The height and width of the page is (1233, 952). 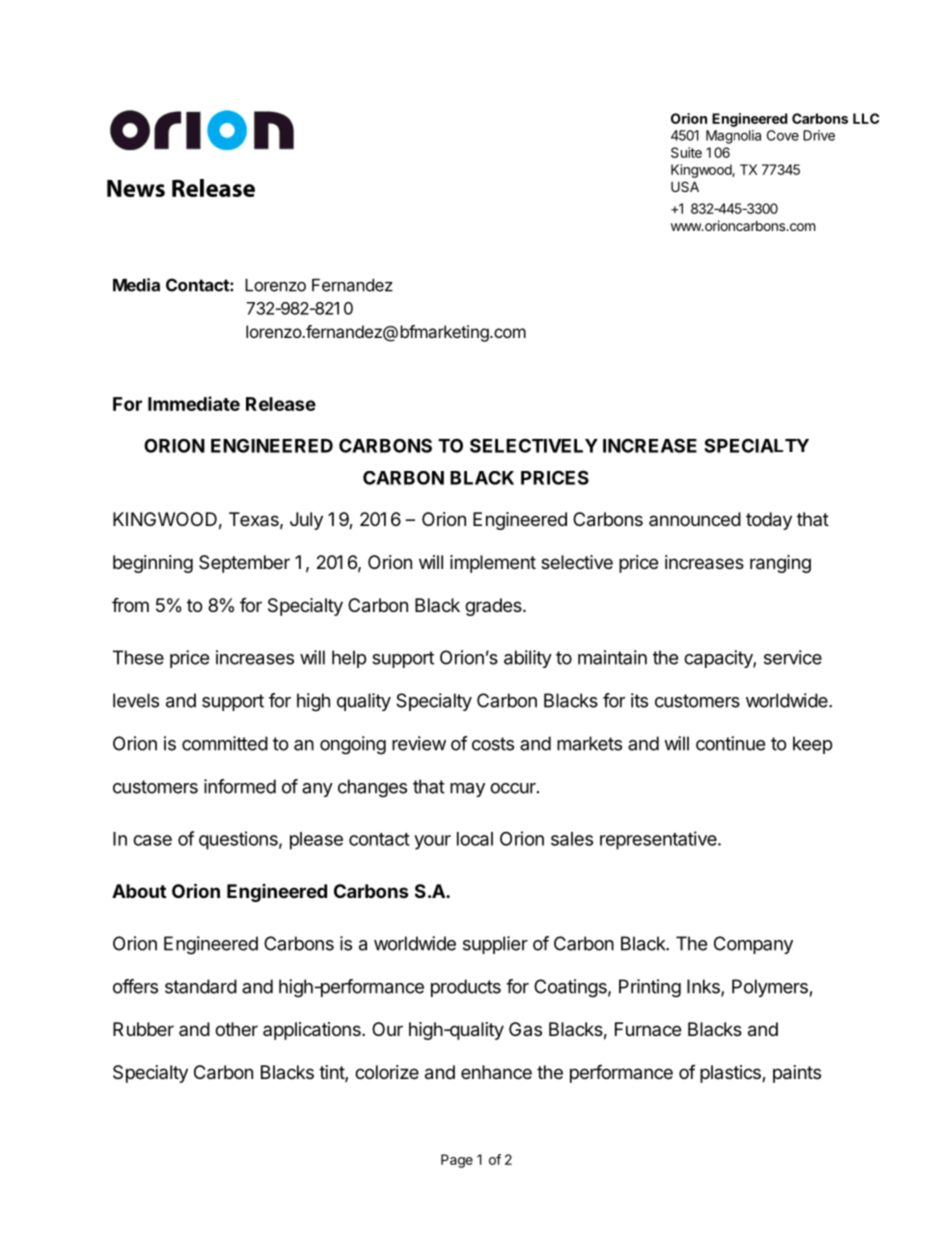 I want to click on Suite, so click(x=686, y=152).
